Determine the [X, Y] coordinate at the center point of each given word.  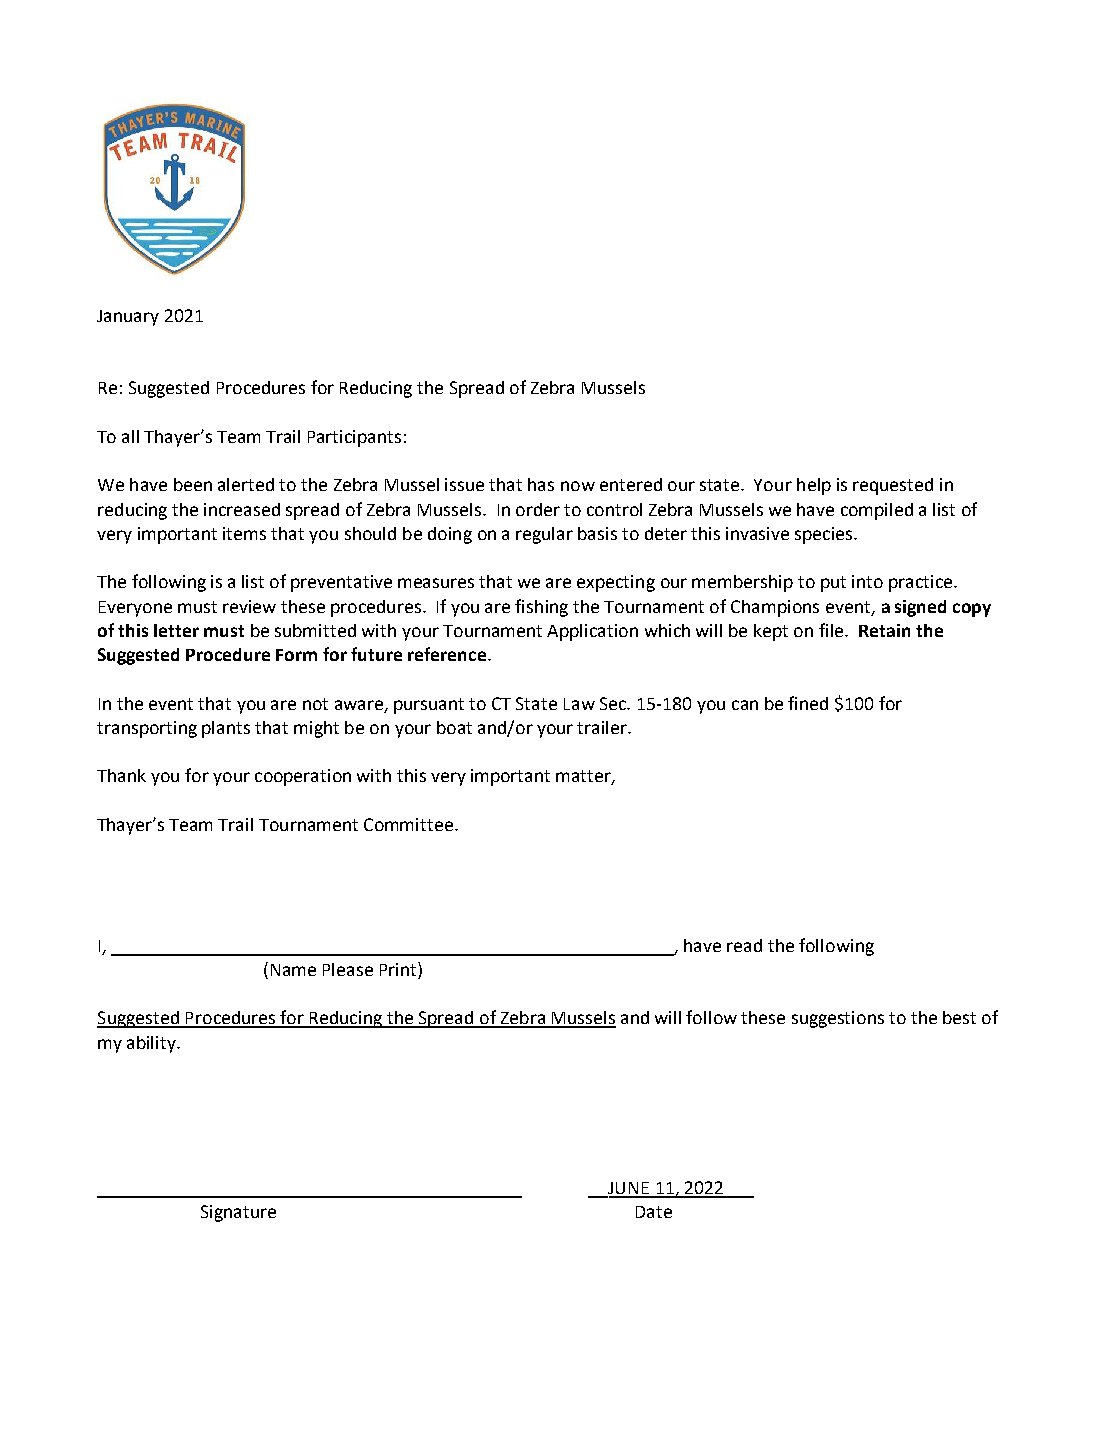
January [128, 318]
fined [808, 703]
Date [654, 1212]
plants [226, 729]
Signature [238, 1213]
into [867, 581]
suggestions [838, 1019]
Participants [354, 438]
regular [544, 535]
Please [348, 969]
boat [454, 727]
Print [399, 970]
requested [893, 486]
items [244, 533]
